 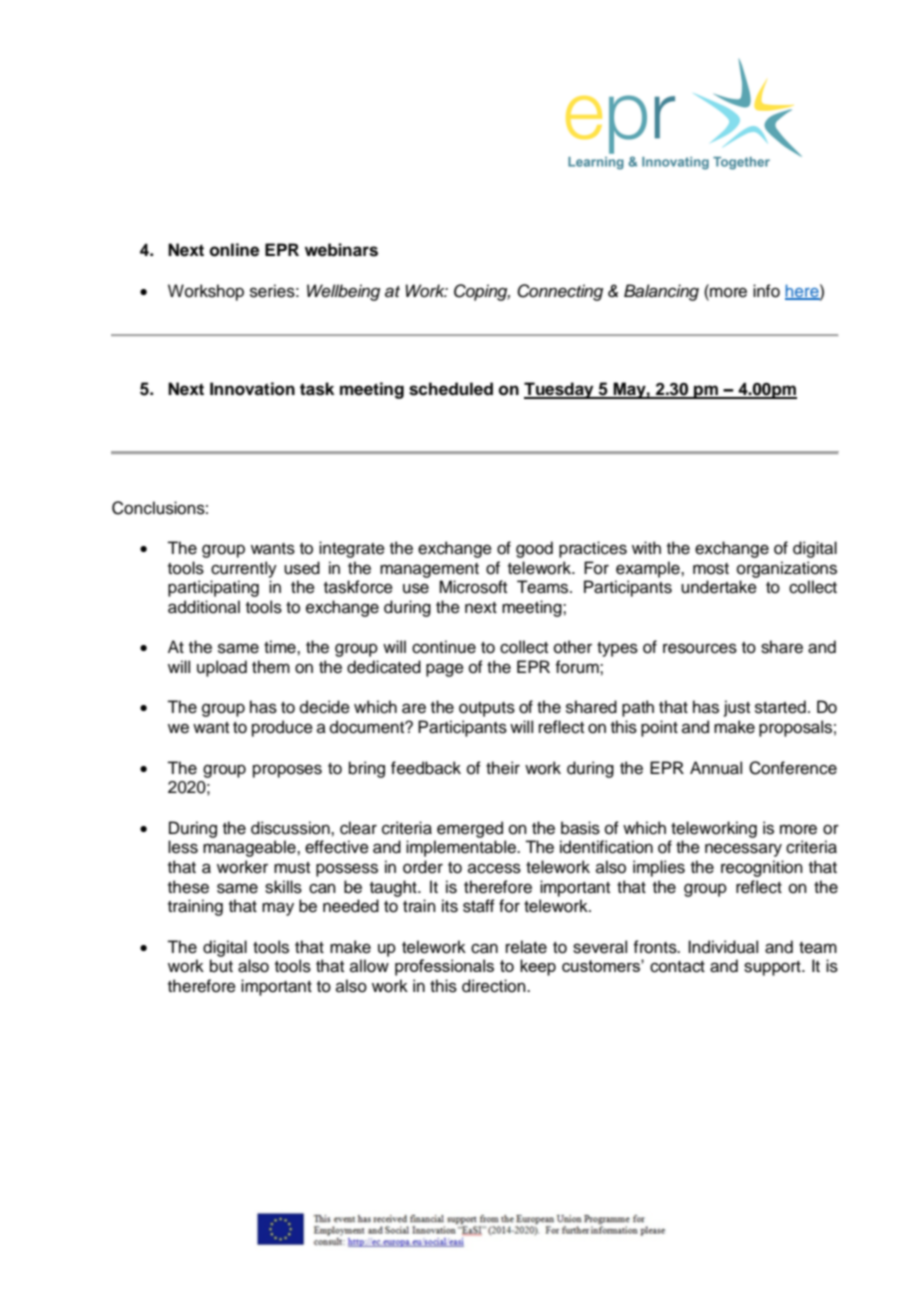 I want to click on Tuesday, so click(x=560, y=390).
